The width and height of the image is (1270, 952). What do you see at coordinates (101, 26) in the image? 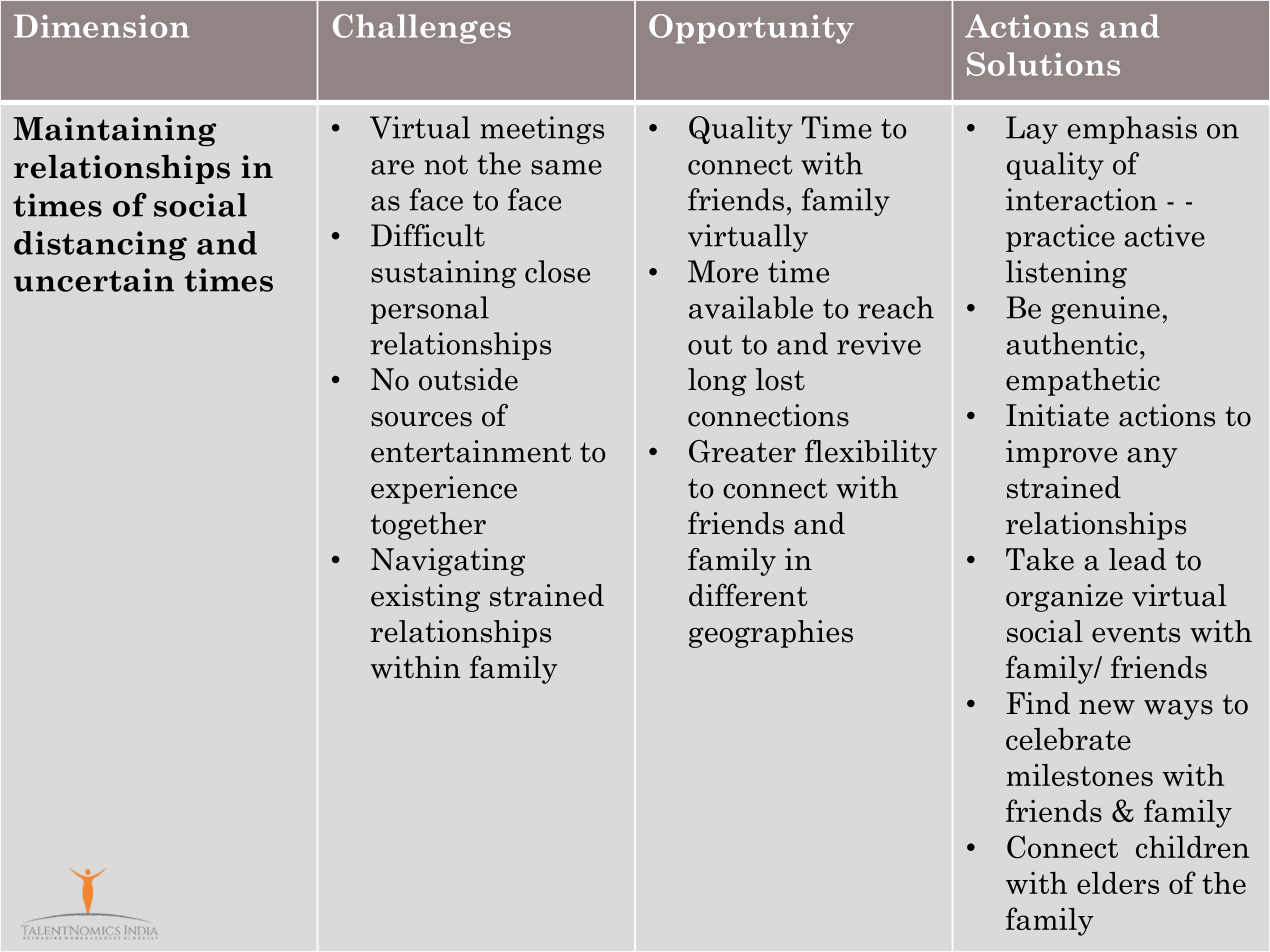
I see `Dimension` at bounding box center [101, 26].
